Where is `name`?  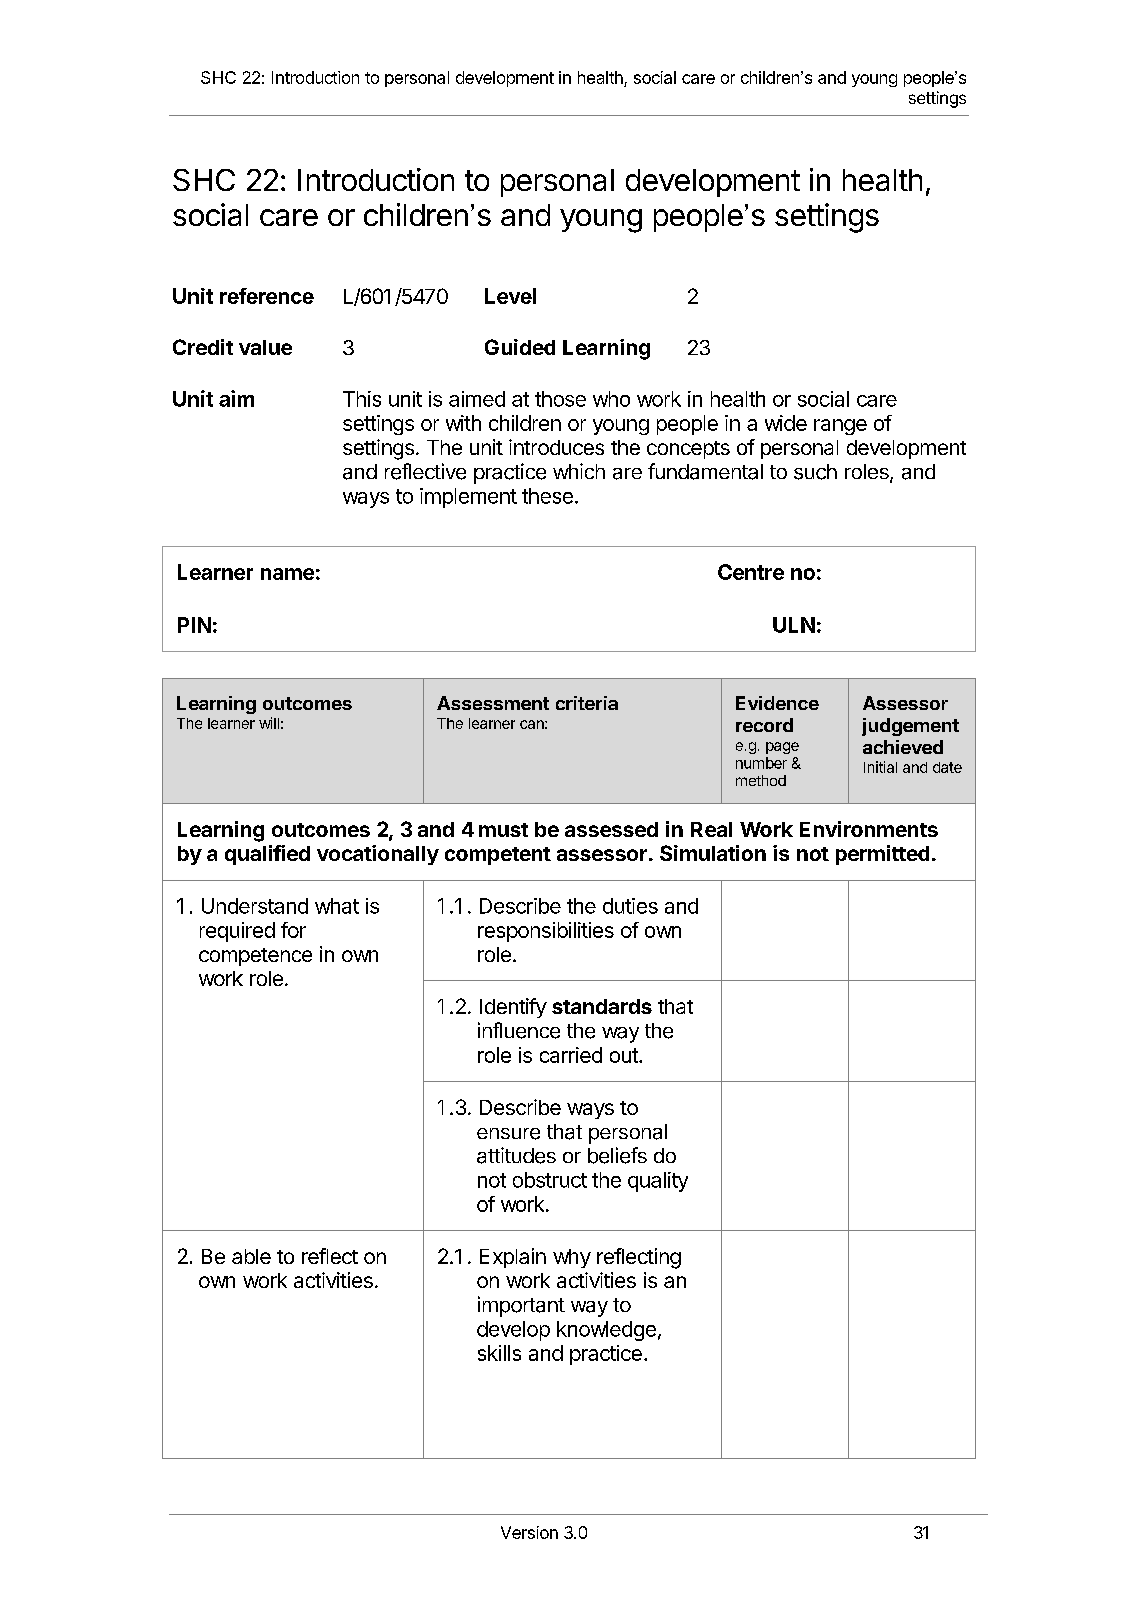
name is located at coordinates (287, 574).
